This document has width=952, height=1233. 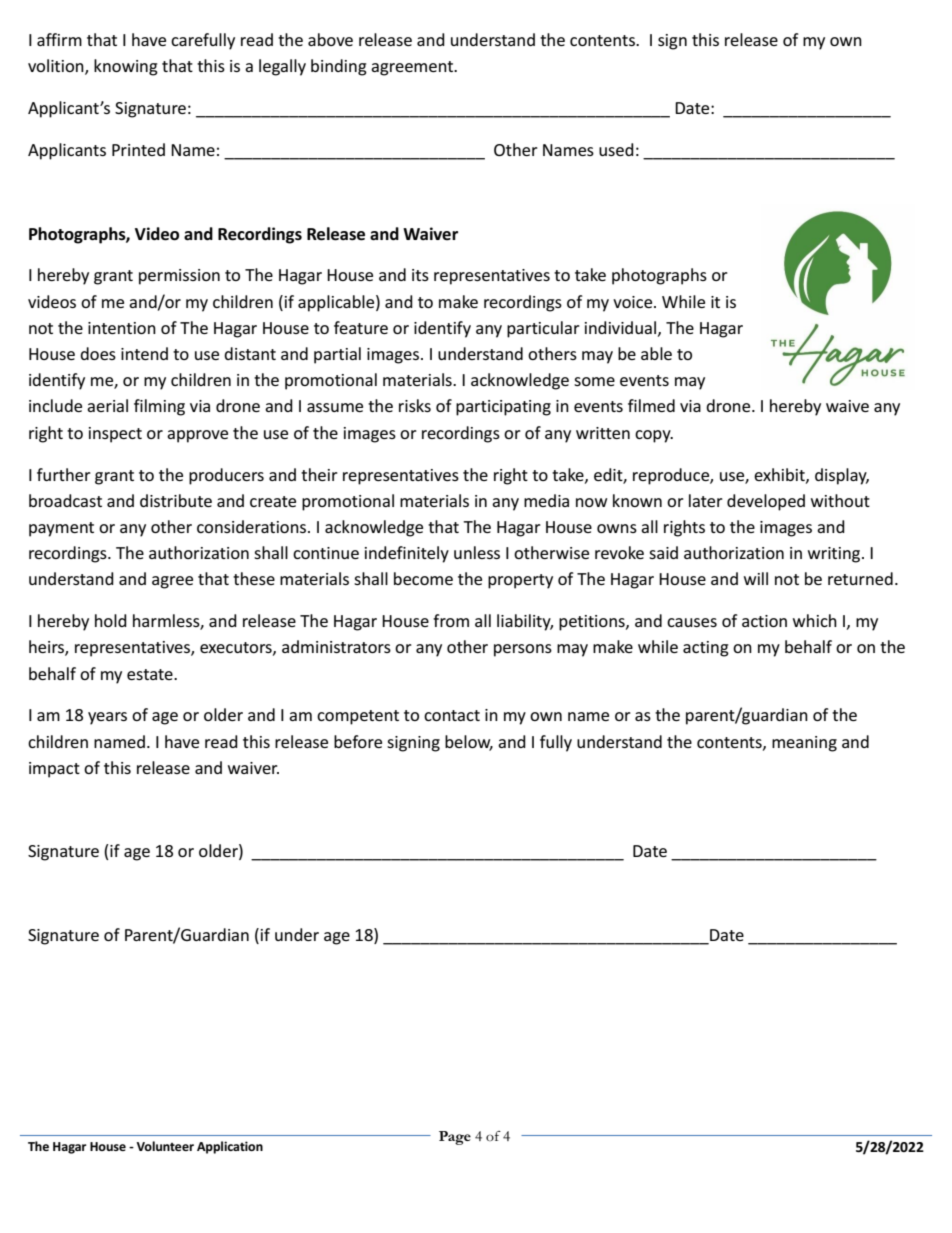 What do you see at coordinates (766, 502) in the document?
I see `developed` at bounding box center [766, 502].
